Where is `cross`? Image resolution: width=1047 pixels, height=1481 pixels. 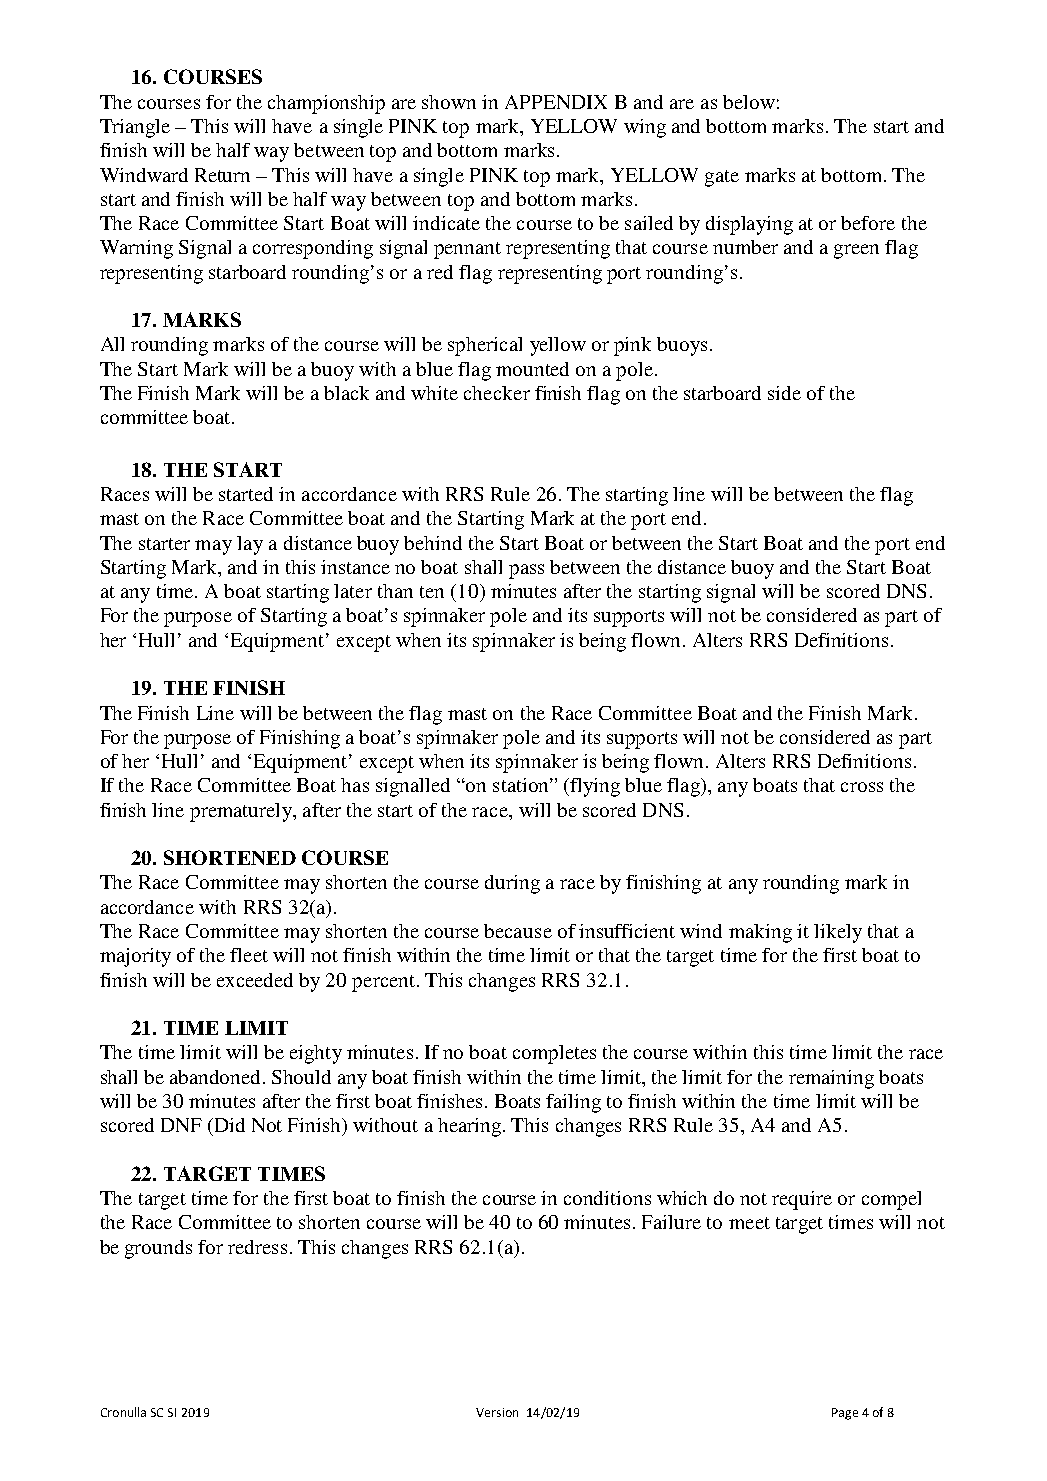 cross is located at coordinates (862, 787).
